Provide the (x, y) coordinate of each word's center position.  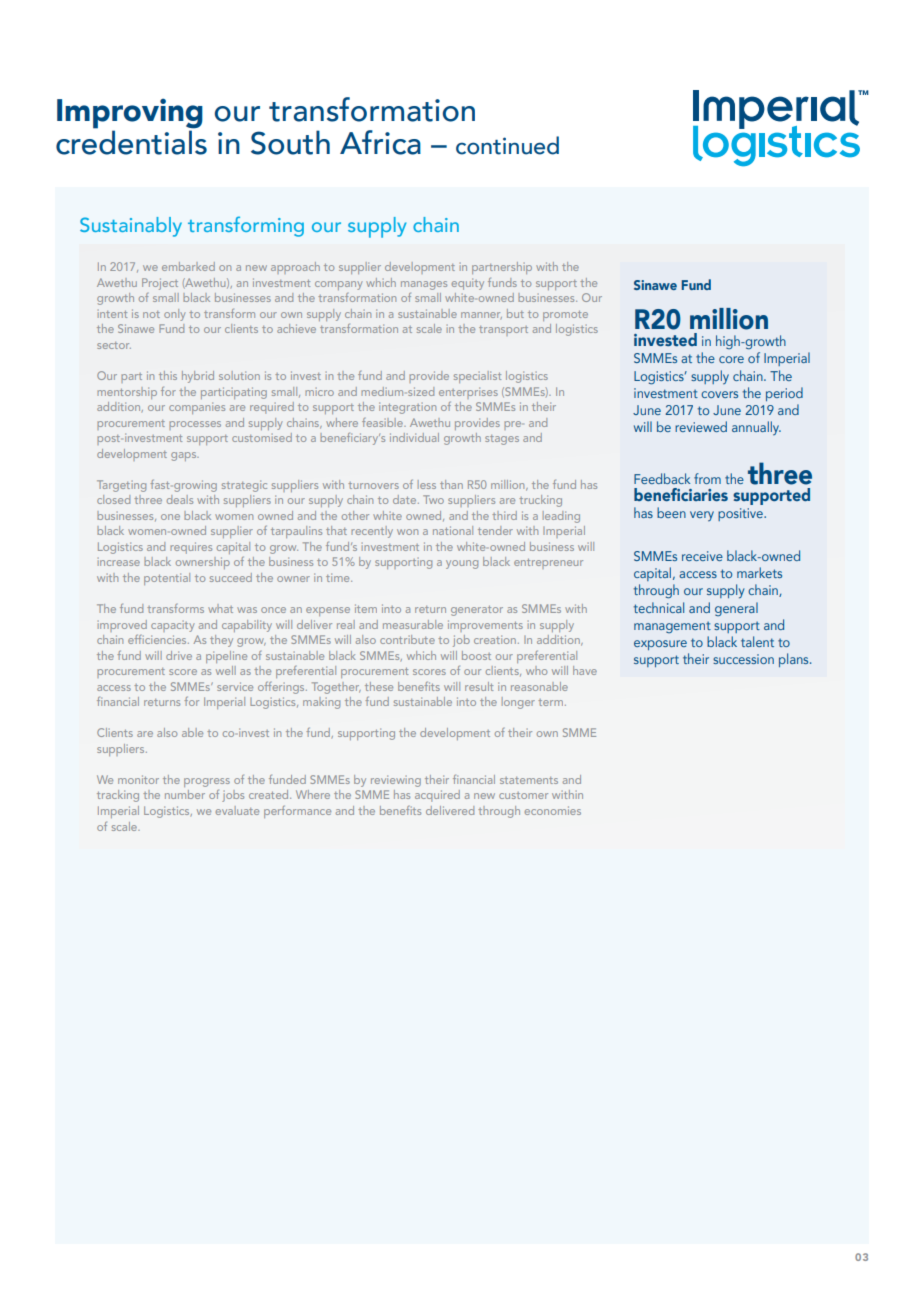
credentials (131, 141)
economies (552, 810)
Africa (380, 142)
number (185, 794)
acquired (437, 796)
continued (507, 145)
